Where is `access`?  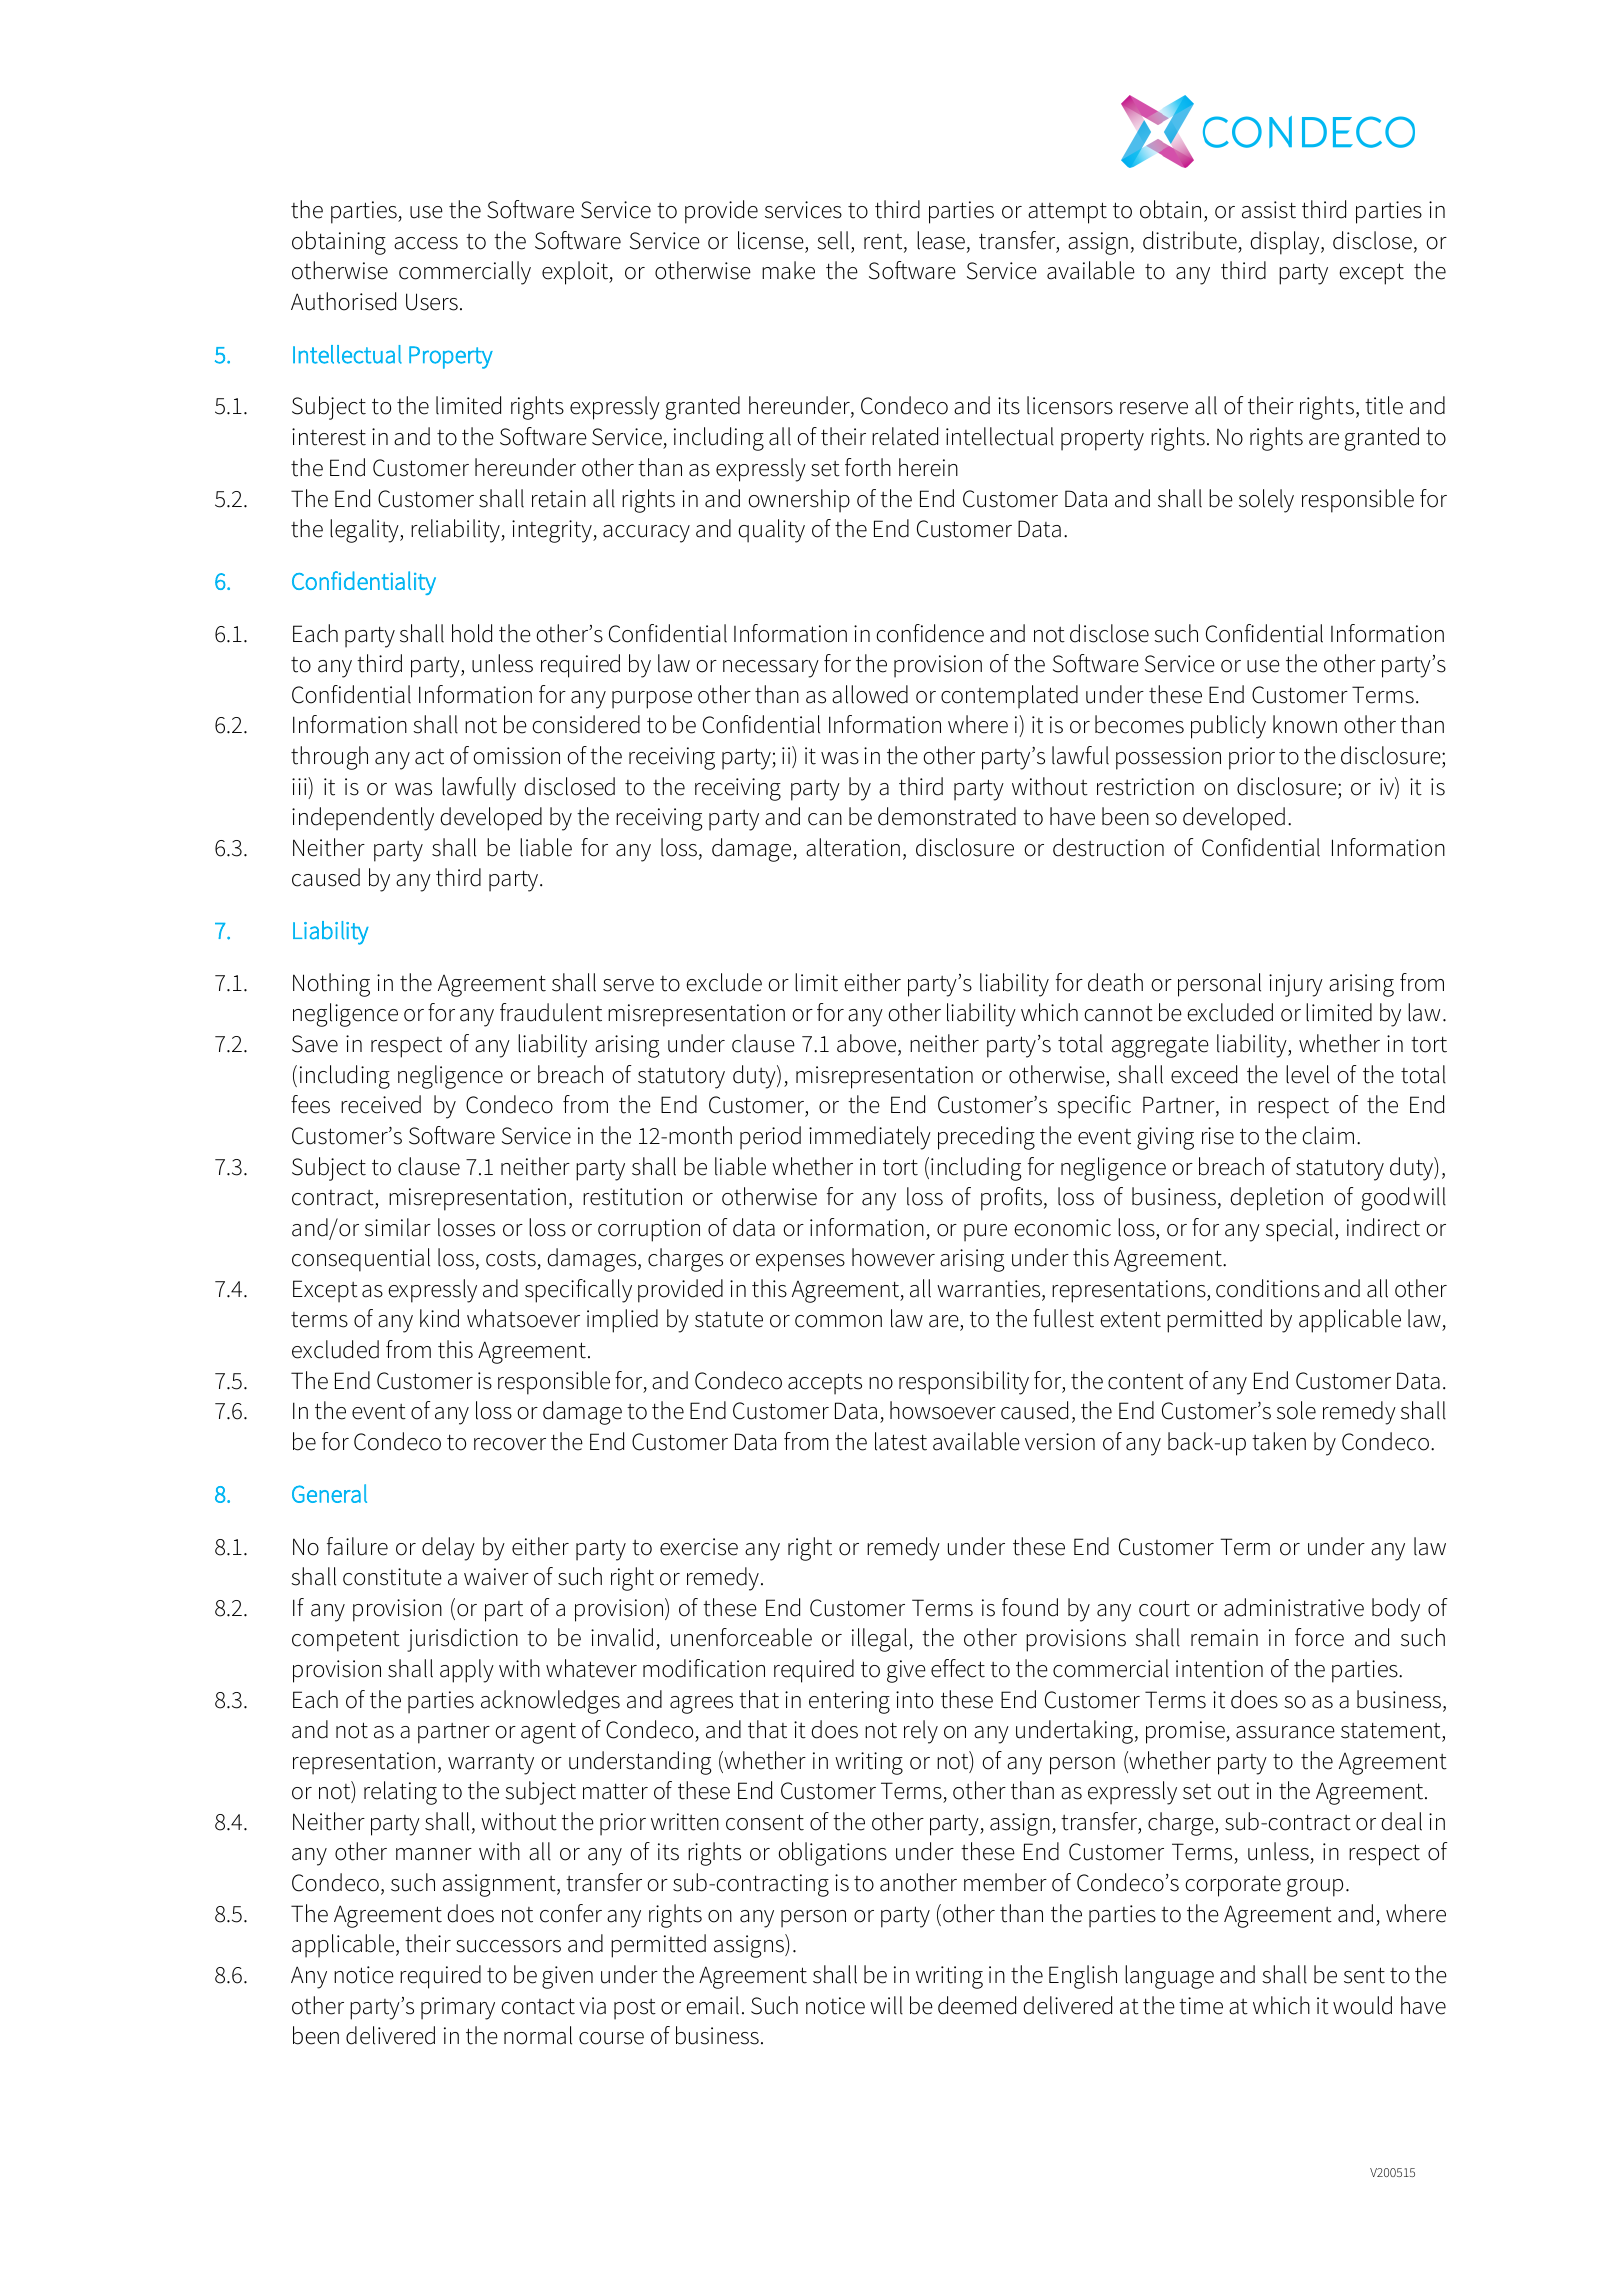
access is located at coordinates (426, 243).
